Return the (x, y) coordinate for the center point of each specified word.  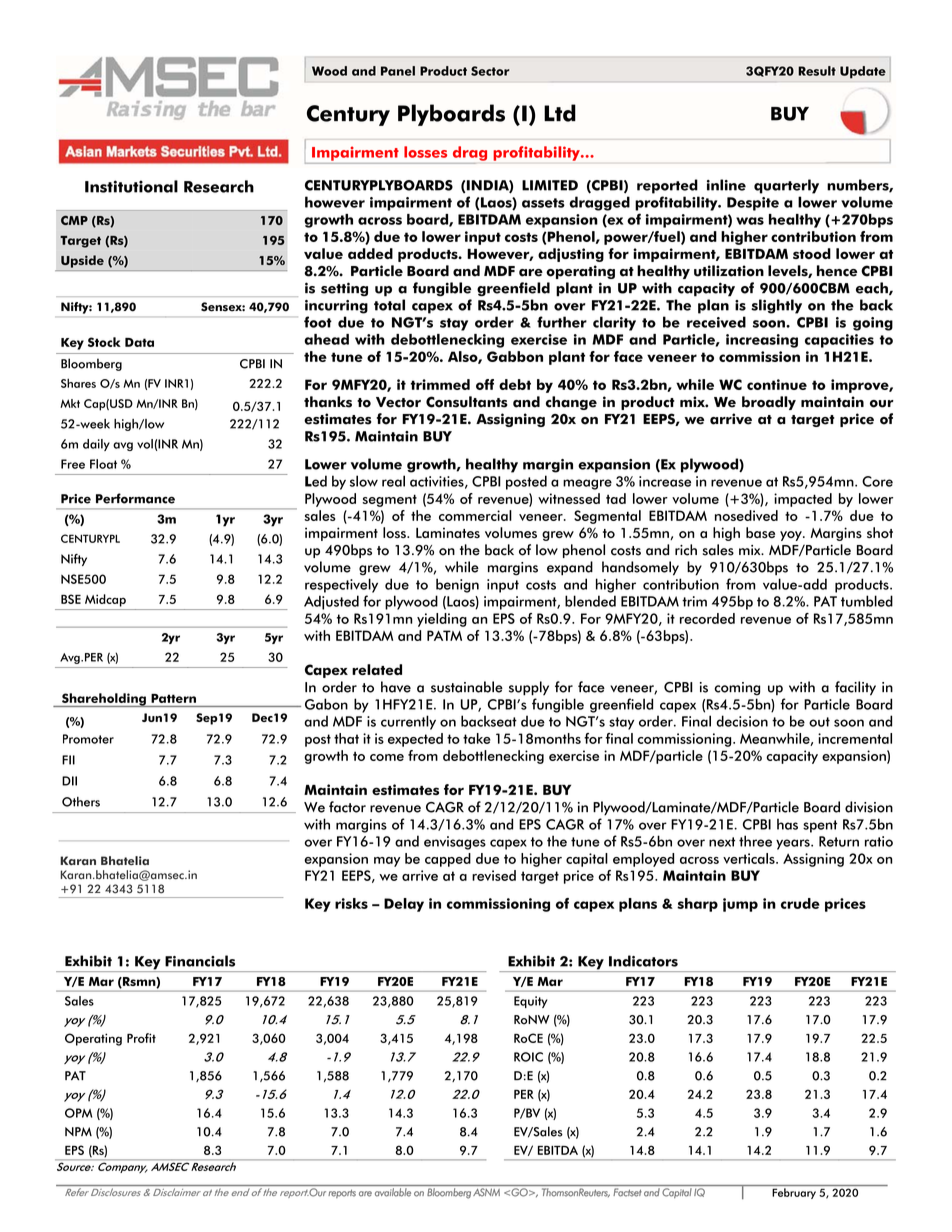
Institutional (131, 186)
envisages (455, 843)
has (787, 824)
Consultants (467, 402)
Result (817, 71)
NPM (78, 1131)
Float (103, 464)
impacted (803, 500)
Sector (490, 71)
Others (81, 802)
